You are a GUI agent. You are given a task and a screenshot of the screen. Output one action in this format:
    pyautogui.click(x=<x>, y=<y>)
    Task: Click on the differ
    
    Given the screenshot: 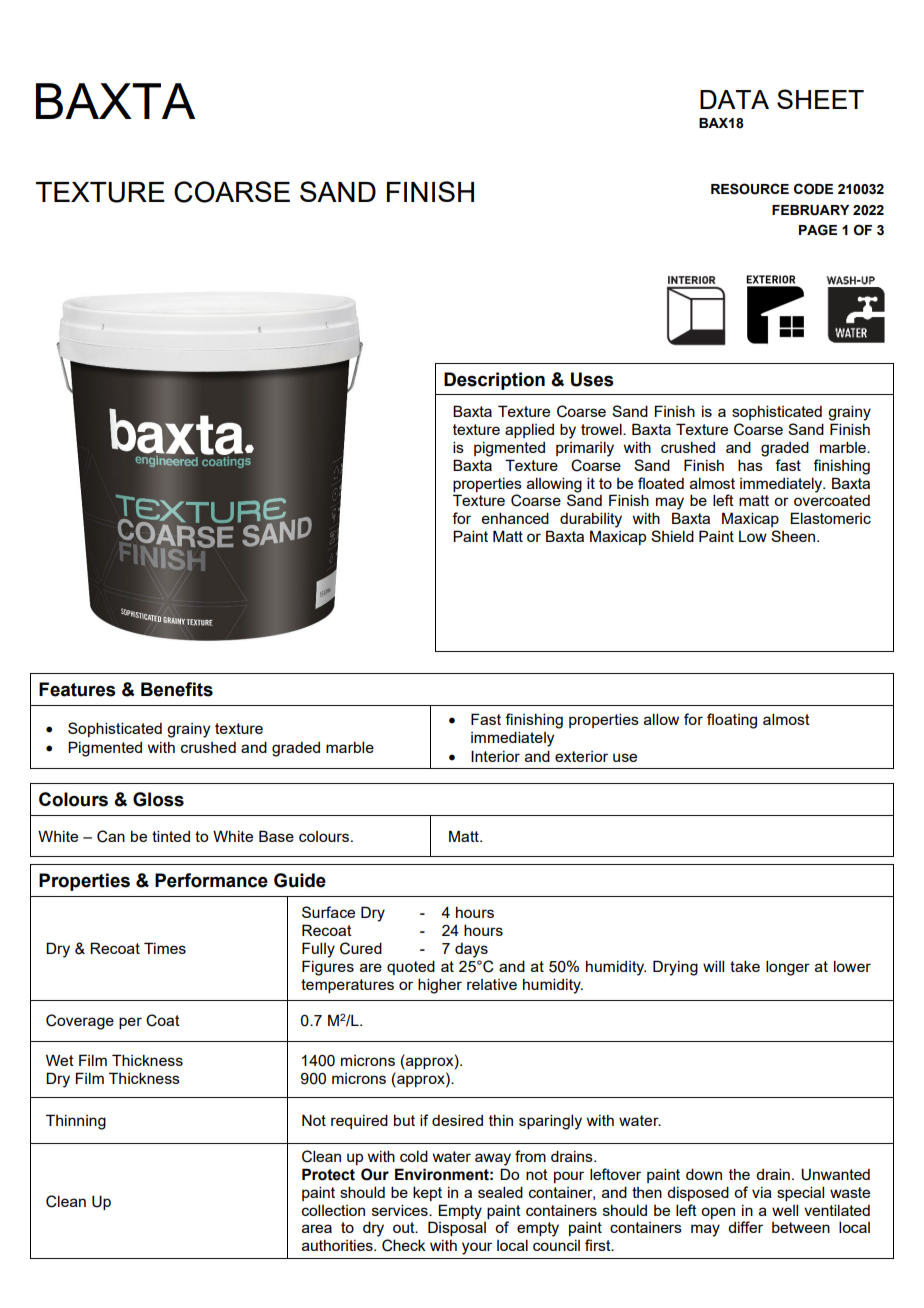 What is the action you would take?
    pyautogui.click(x=745, y=1227)
